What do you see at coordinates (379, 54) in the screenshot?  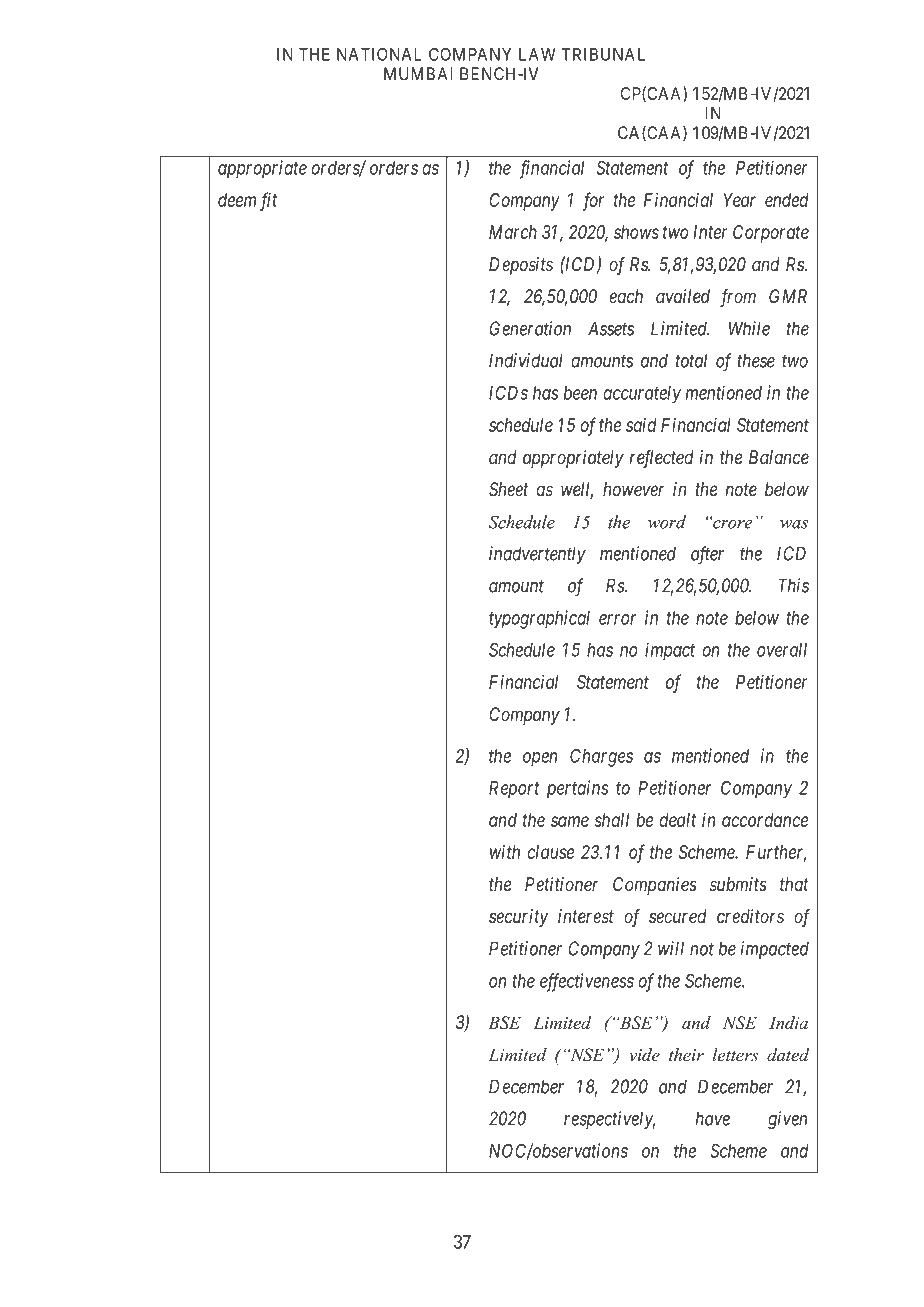 I see `NATIONAL` at bounding box center [379, 54].
